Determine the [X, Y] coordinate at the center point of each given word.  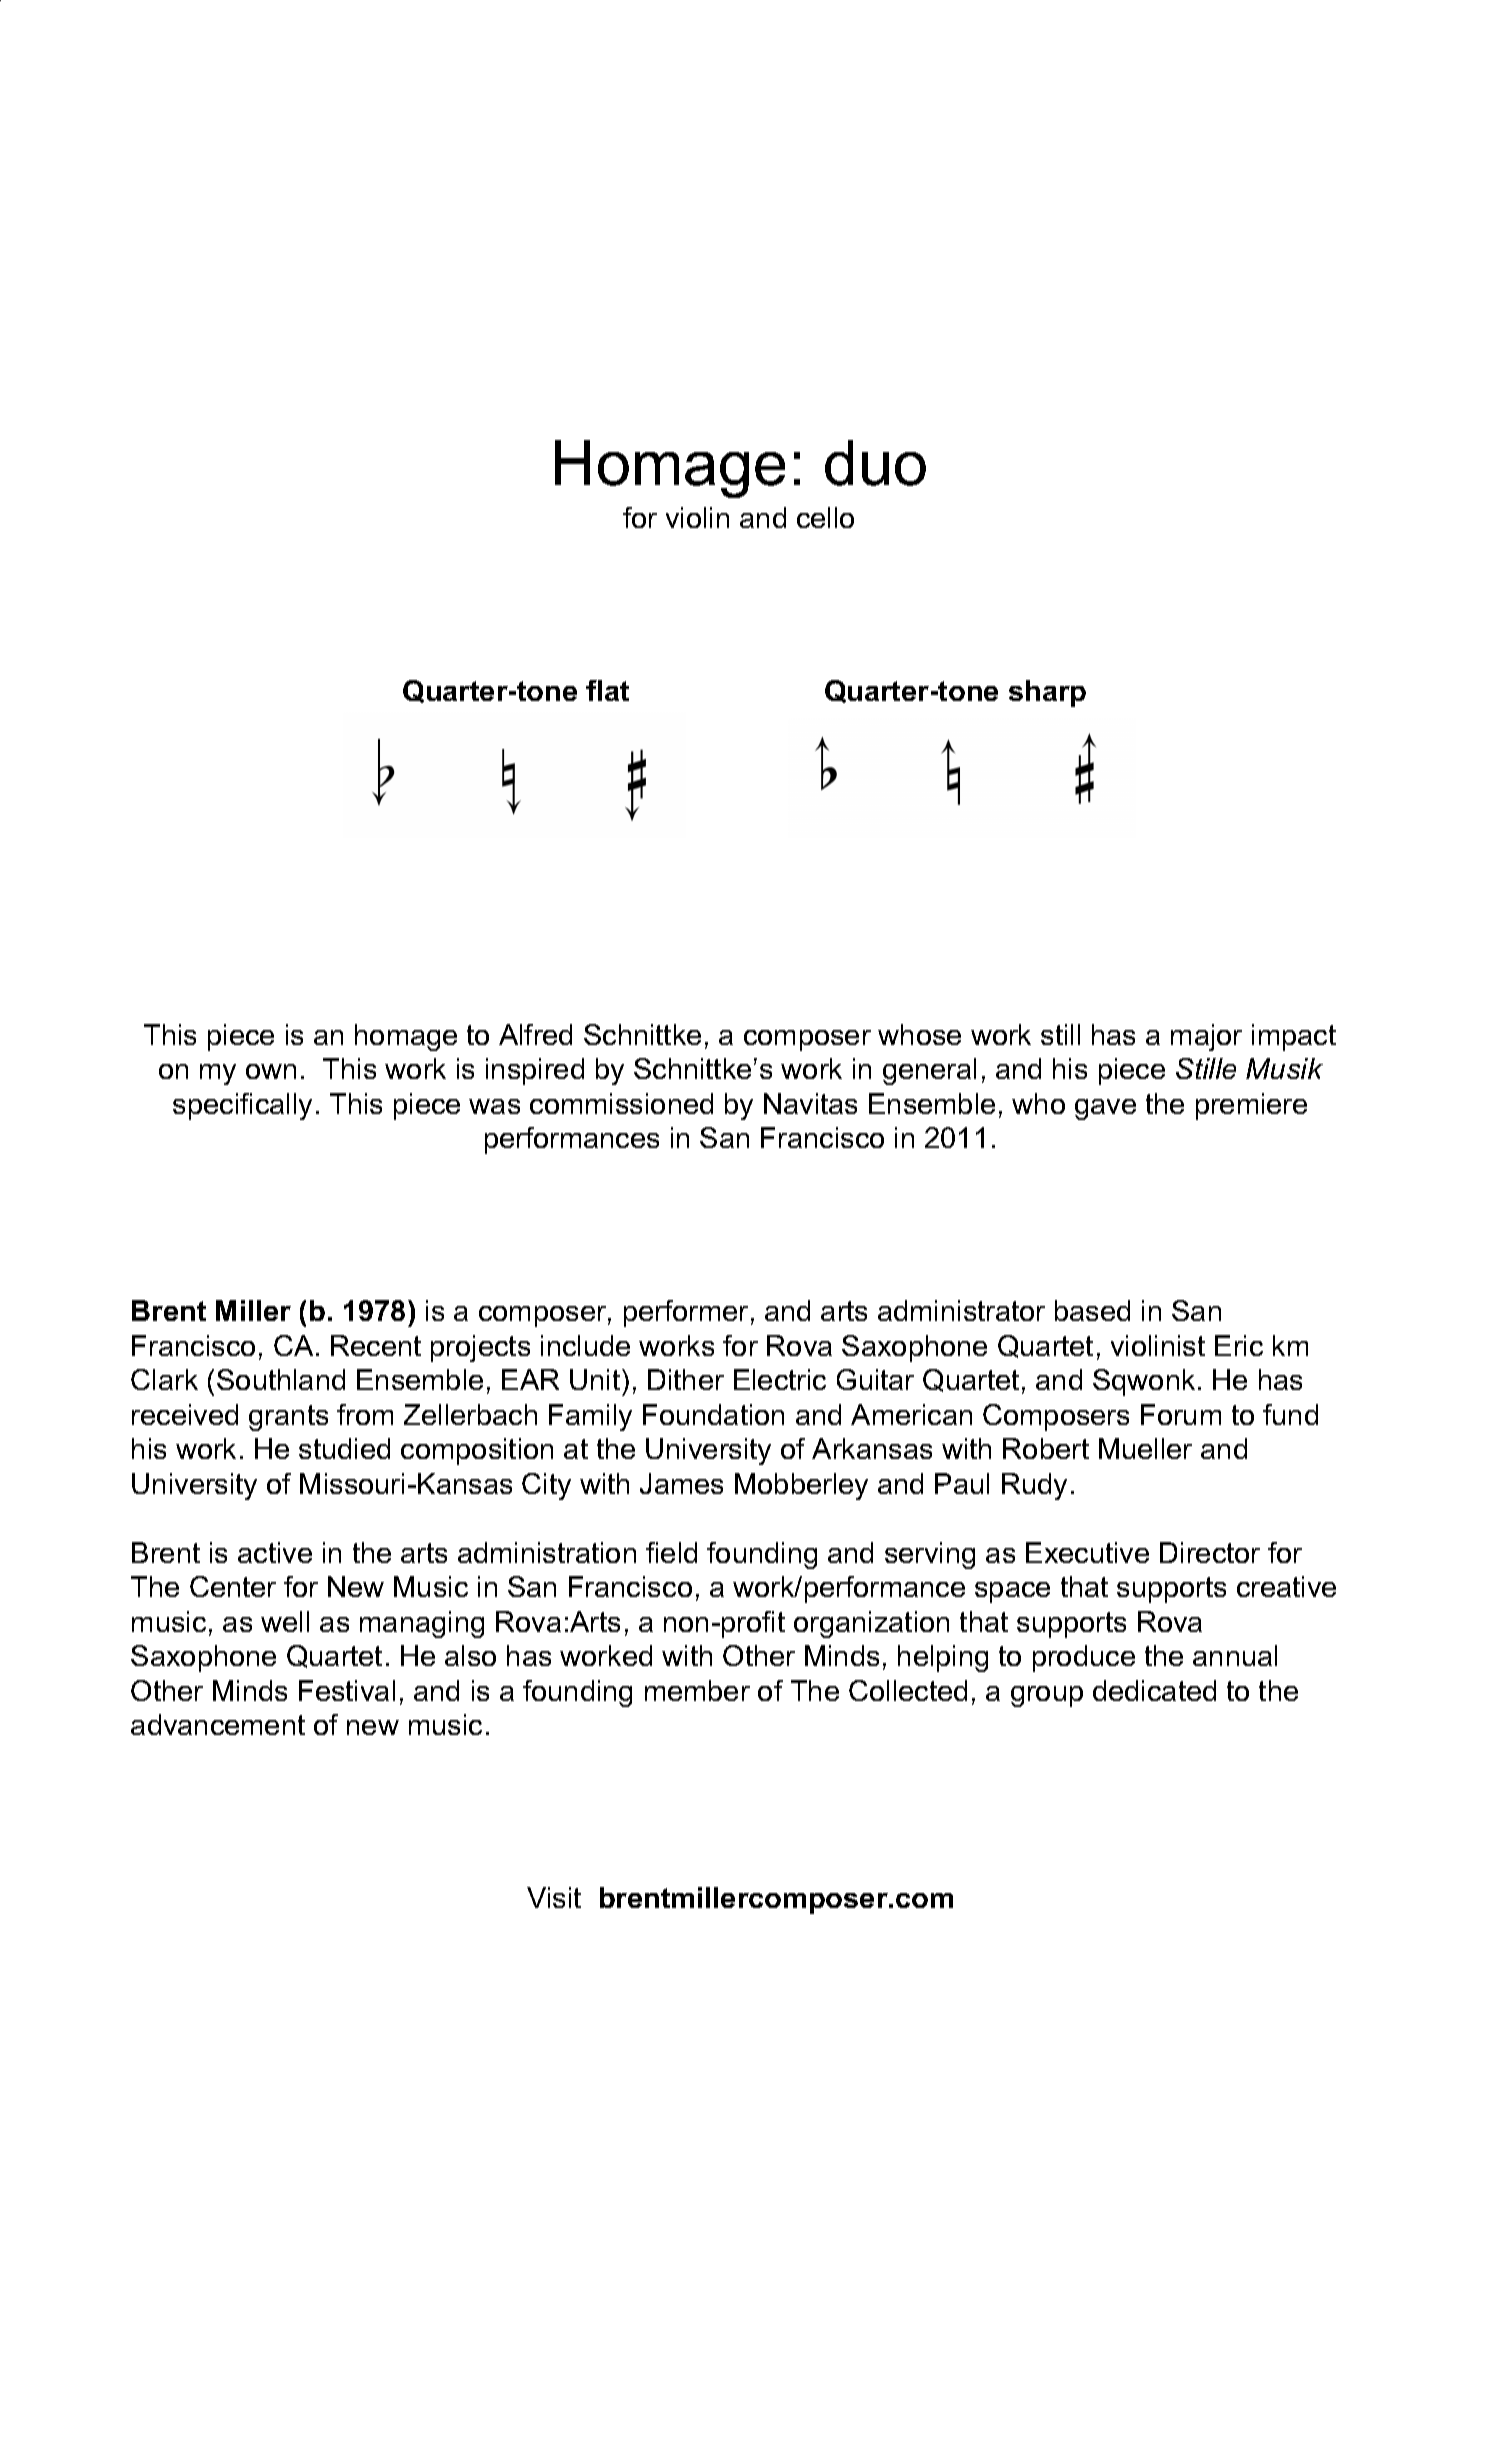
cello [825, 517]
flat [607, 690]
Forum [1181, 1414]
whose [919, 1034]
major [1206, 1037]
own [271, 1071]
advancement [218, 1724]
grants [288, 1418]
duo [875, 463]
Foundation [713, 1414]
